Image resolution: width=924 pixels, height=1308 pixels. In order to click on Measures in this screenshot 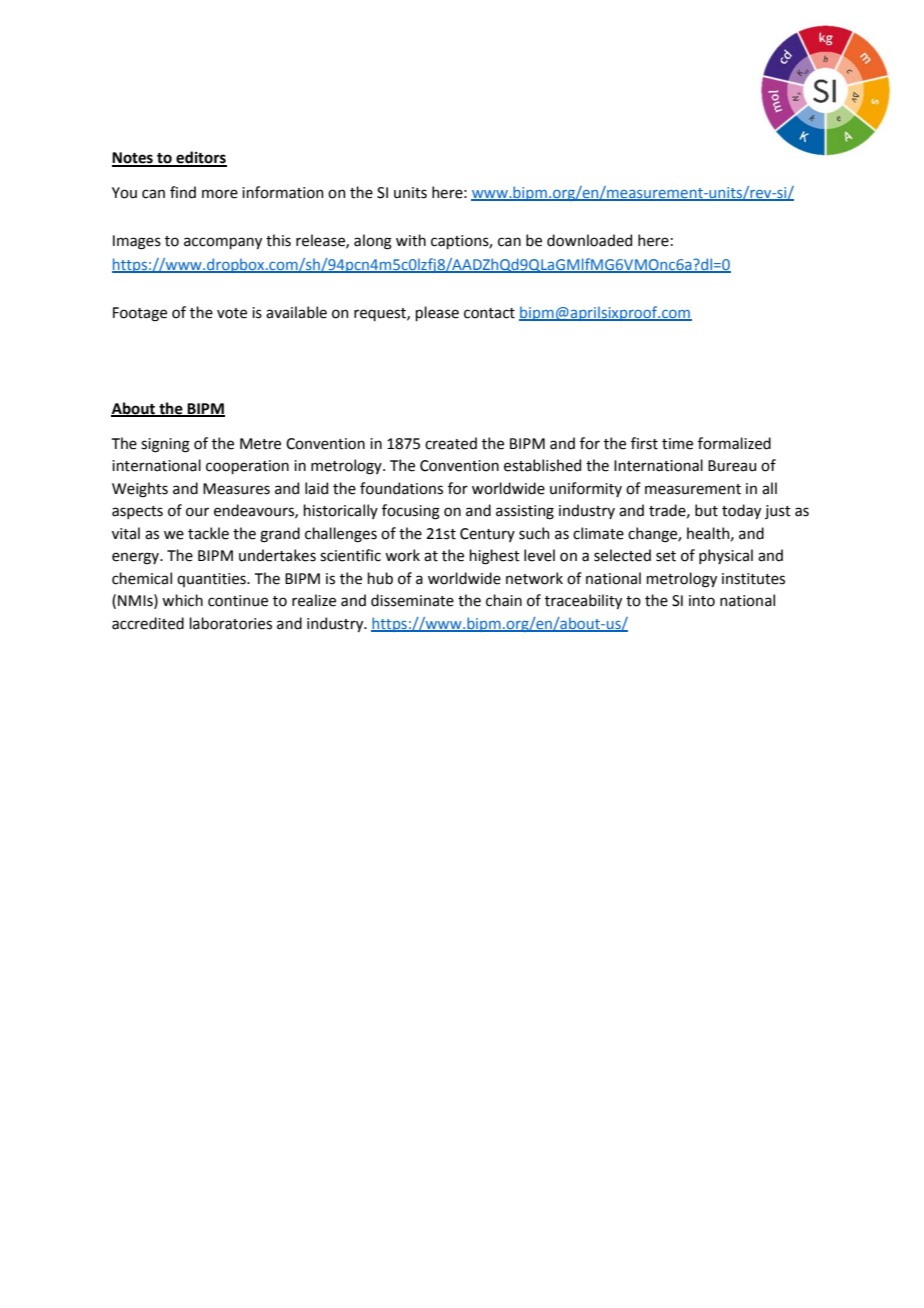, I will do `click(236, 489)`.
